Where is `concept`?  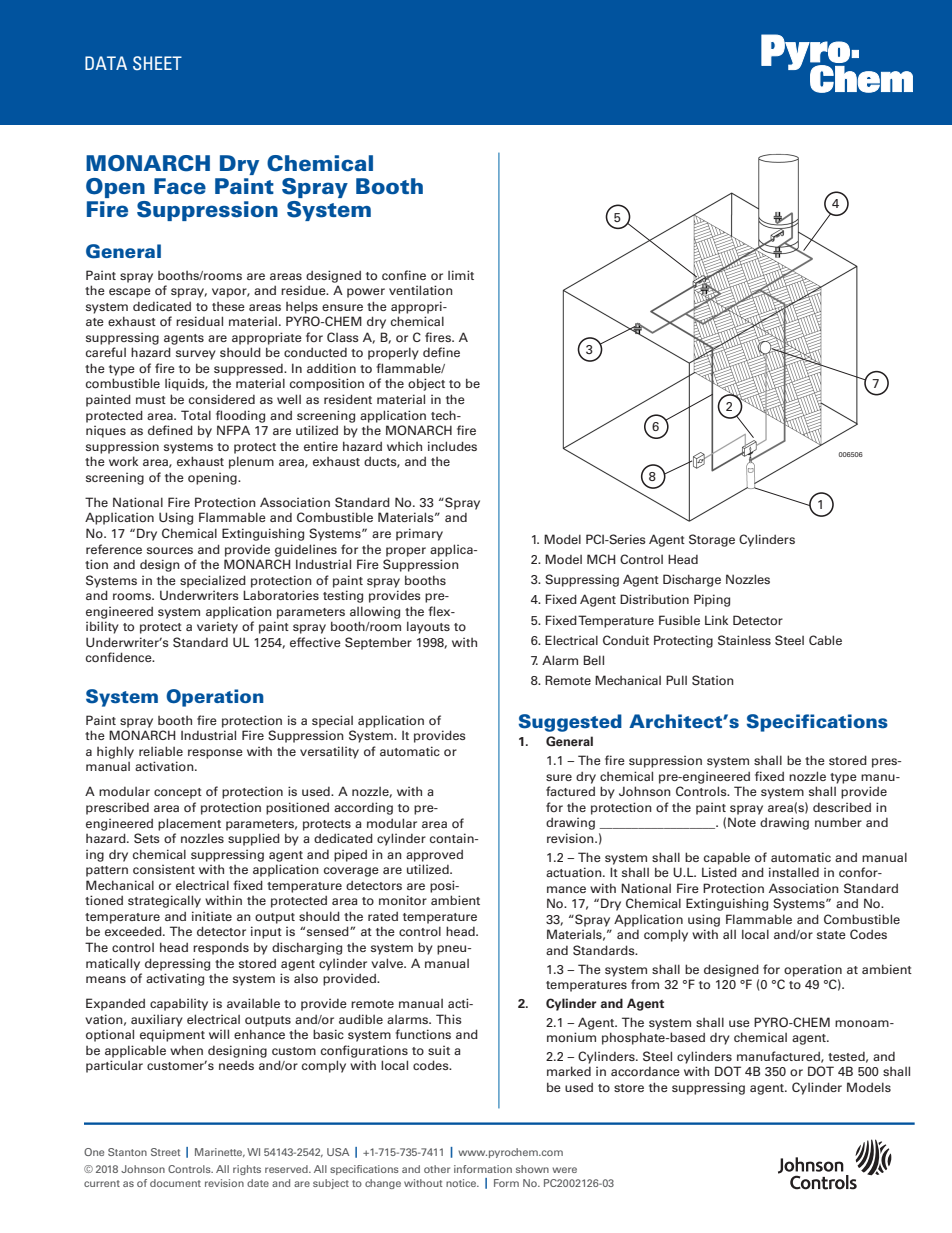
concept is located at coordinates (178, 793).
